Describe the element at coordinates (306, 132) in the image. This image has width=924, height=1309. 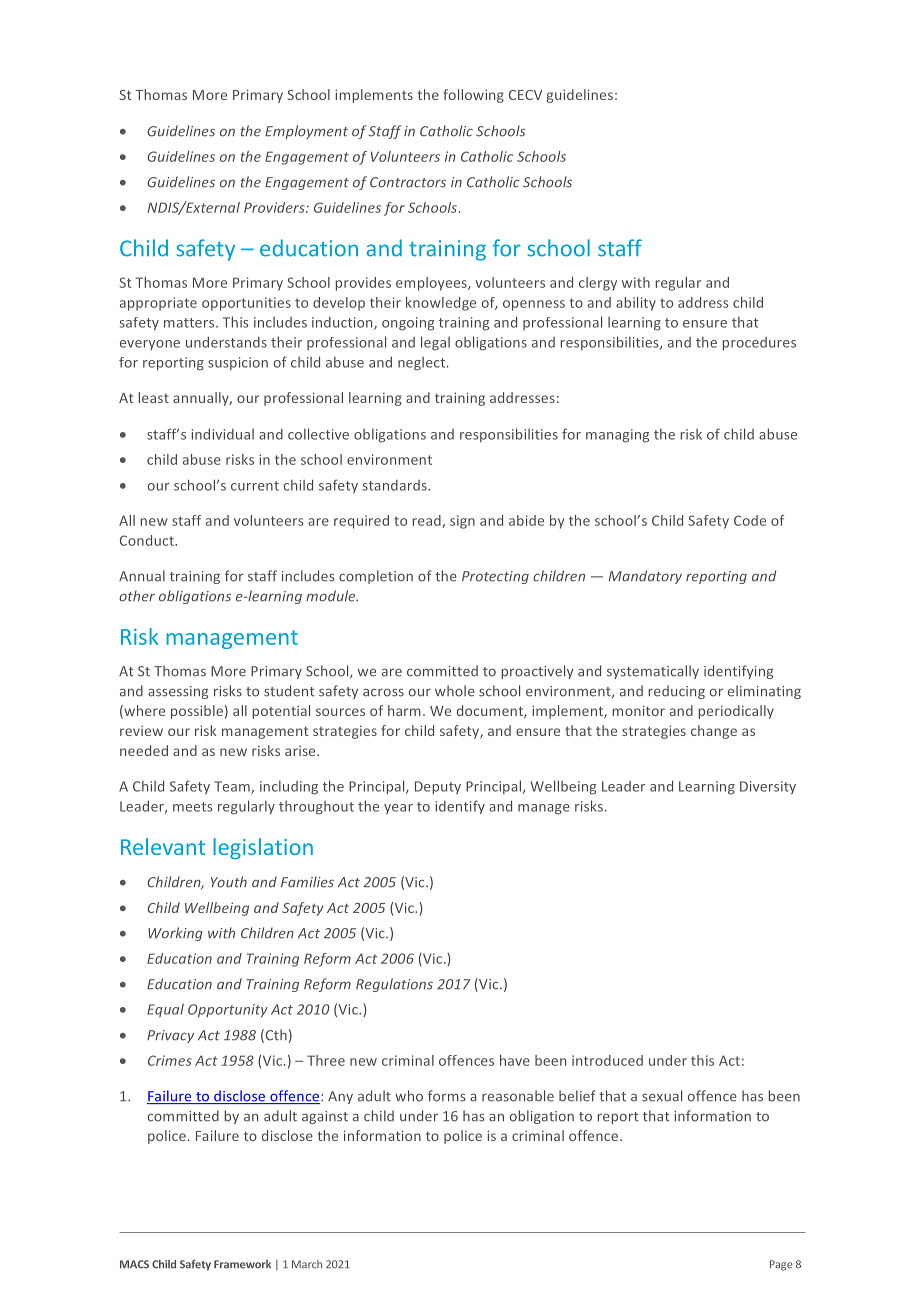
I see `Employment` at that location.
